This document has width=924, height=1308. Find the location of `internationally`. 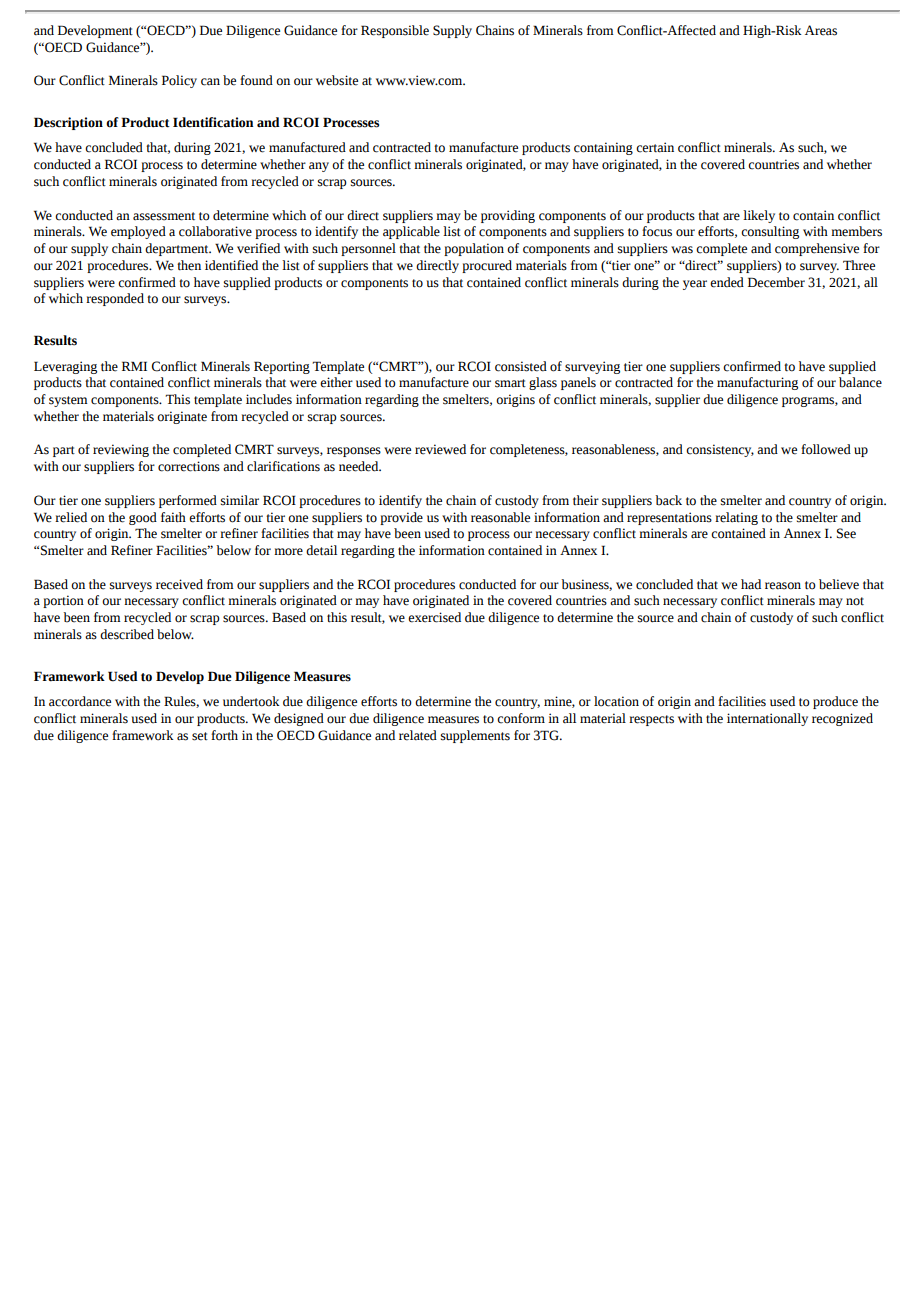

internationally is located at coordinates (767, 719).
